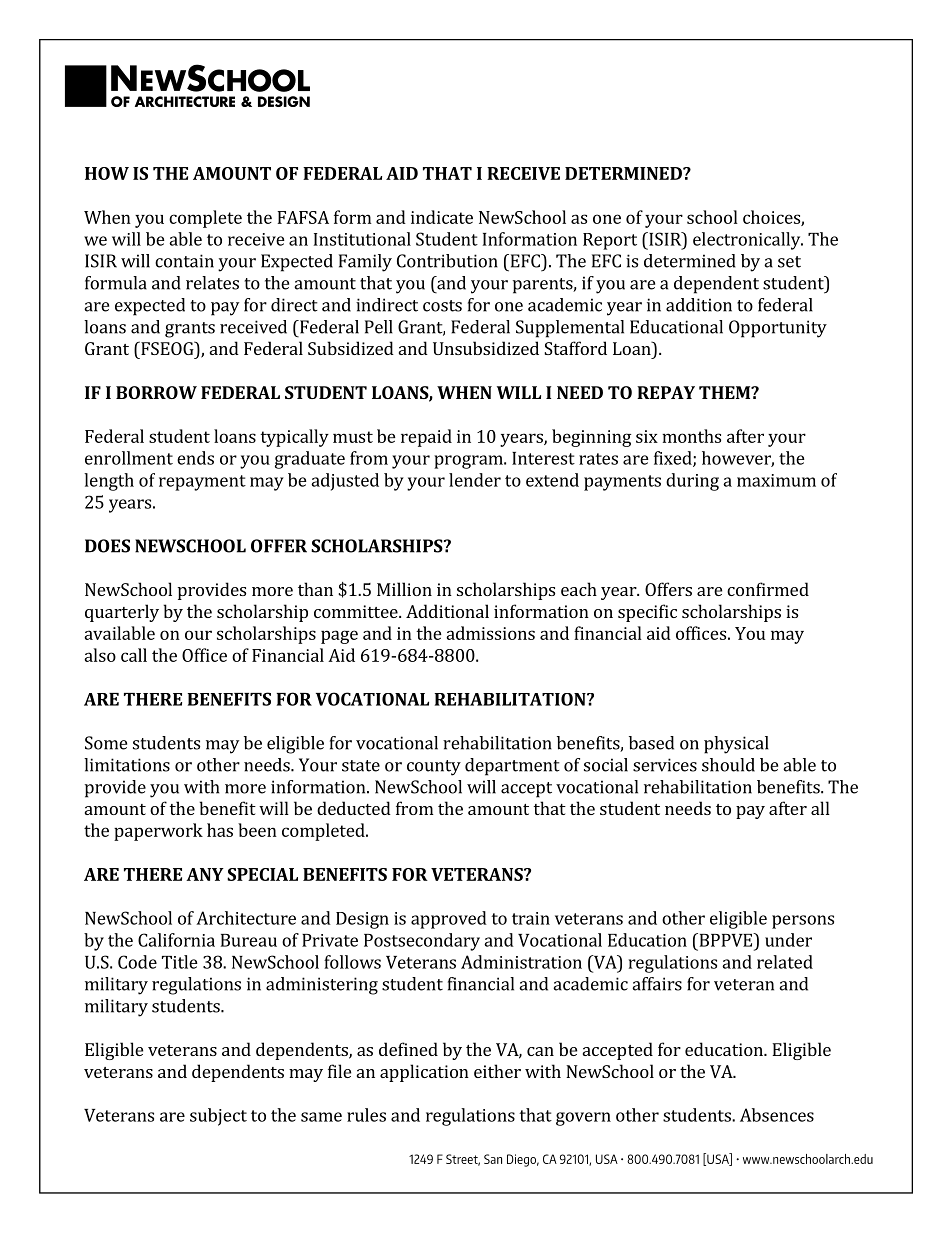 Image resolution: width=952 pixels, height=1233 pixels. Describe the element at coordinates (777, 1115) in the screenshot. I see `Absences` at that location.
